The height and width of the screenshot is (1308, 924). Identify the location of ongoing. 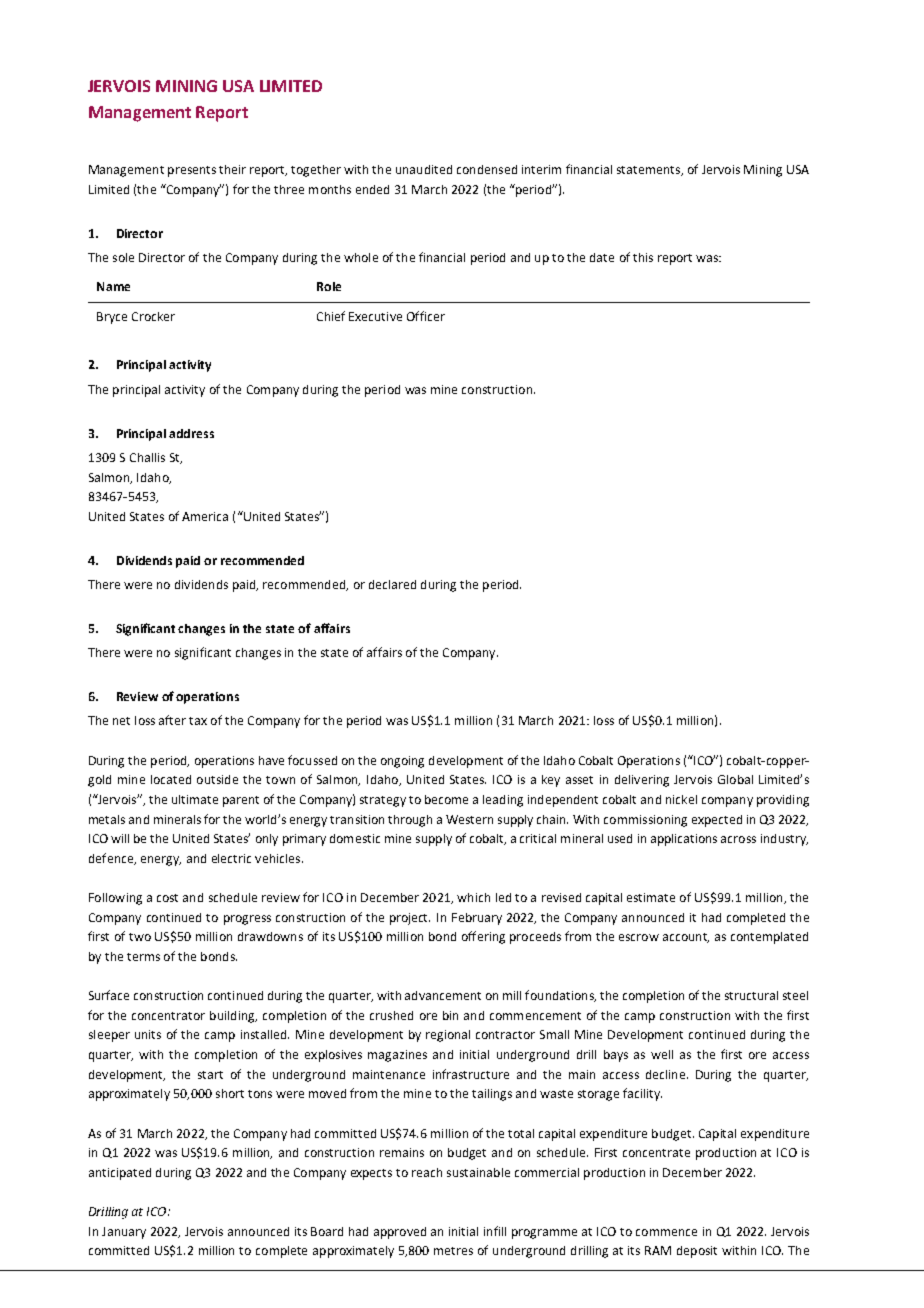
(402, 762).
